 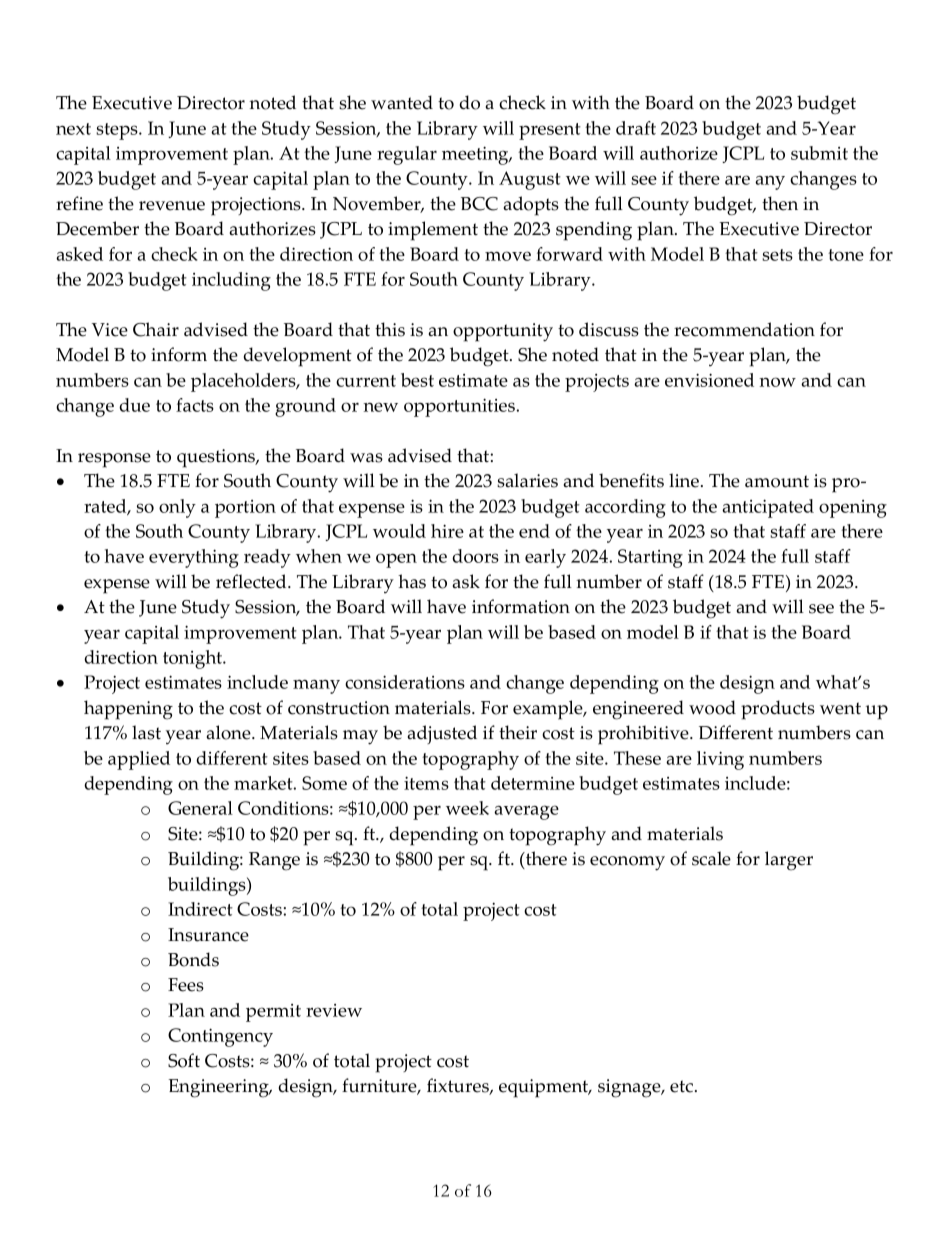 What do you see at coordinates (545, 1088) in the document?
I see `equipment` at bounding box center [545, 1088].
